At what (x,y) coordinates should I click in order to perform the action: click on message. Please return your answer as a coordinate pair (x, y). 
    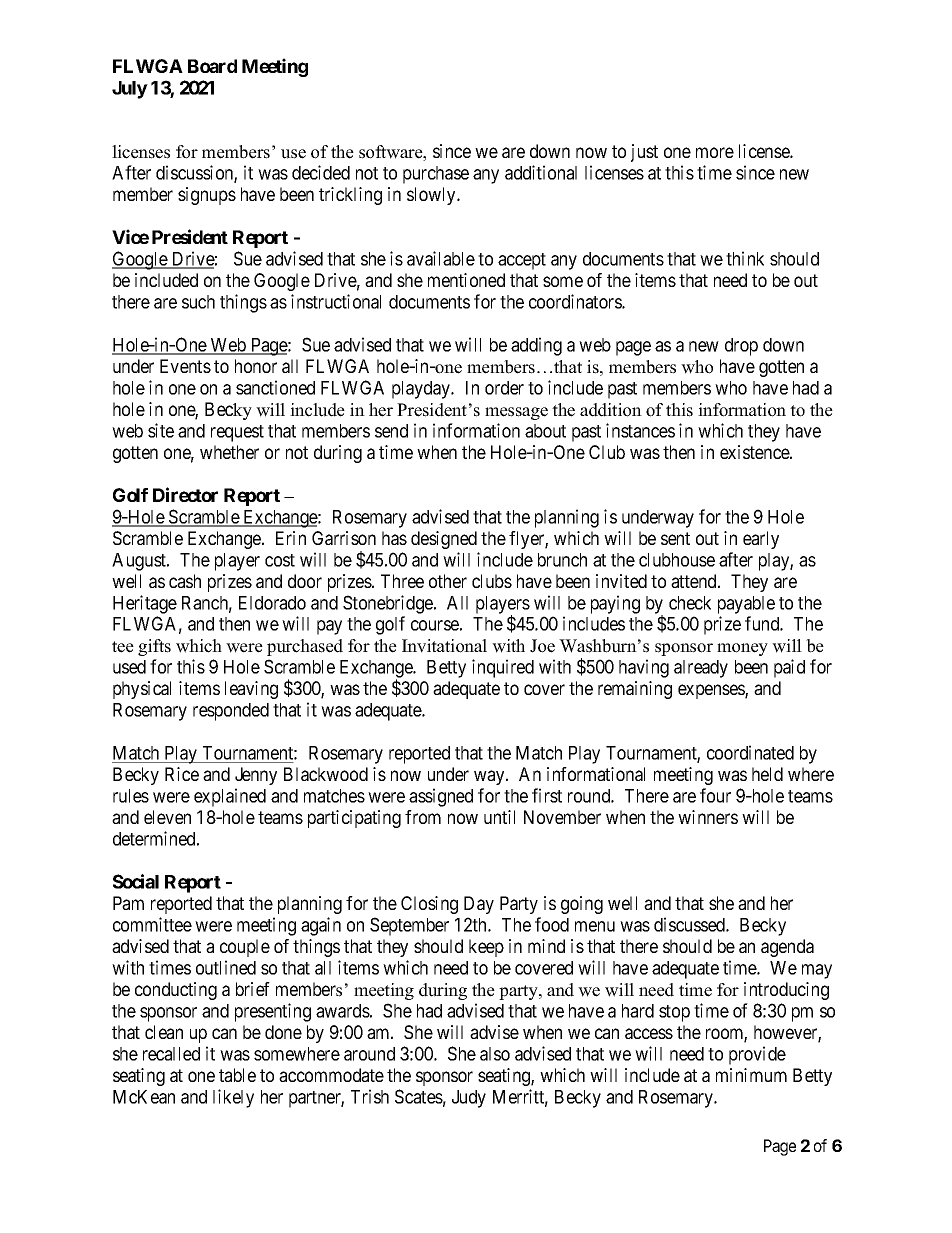
    Looking at the image, I should click on (516, 413).
